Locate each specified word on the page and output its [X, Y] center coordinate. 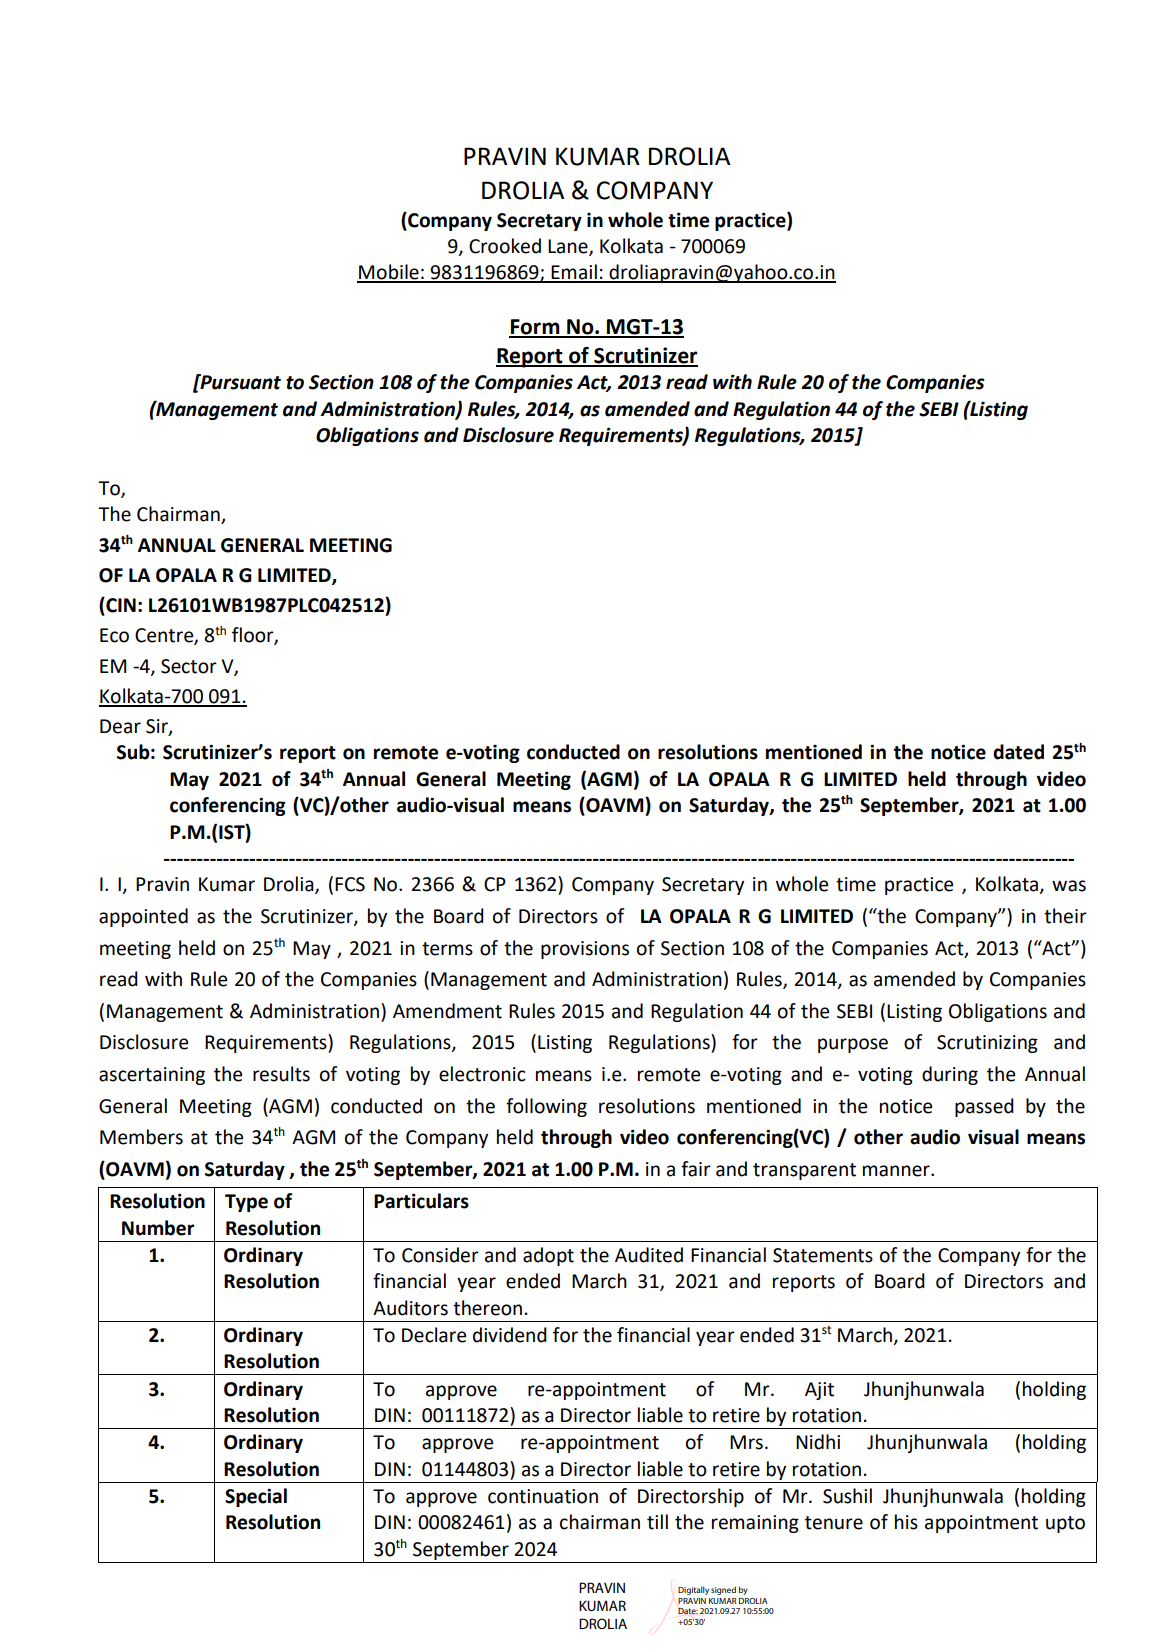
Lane [569, 247]
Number [158, 1228]
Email [574, 273]
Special [256, 1497]
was [1069, 886]
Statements [823, 1255]
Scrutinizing [987, 1044]
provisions [585, 950]
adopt [548, 1256]
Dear [120, 726]
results [281, 1074]
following [546, 1107]
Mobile [389, 273]
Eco [114, 635]
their [1065, 916]
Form [535, 328]
